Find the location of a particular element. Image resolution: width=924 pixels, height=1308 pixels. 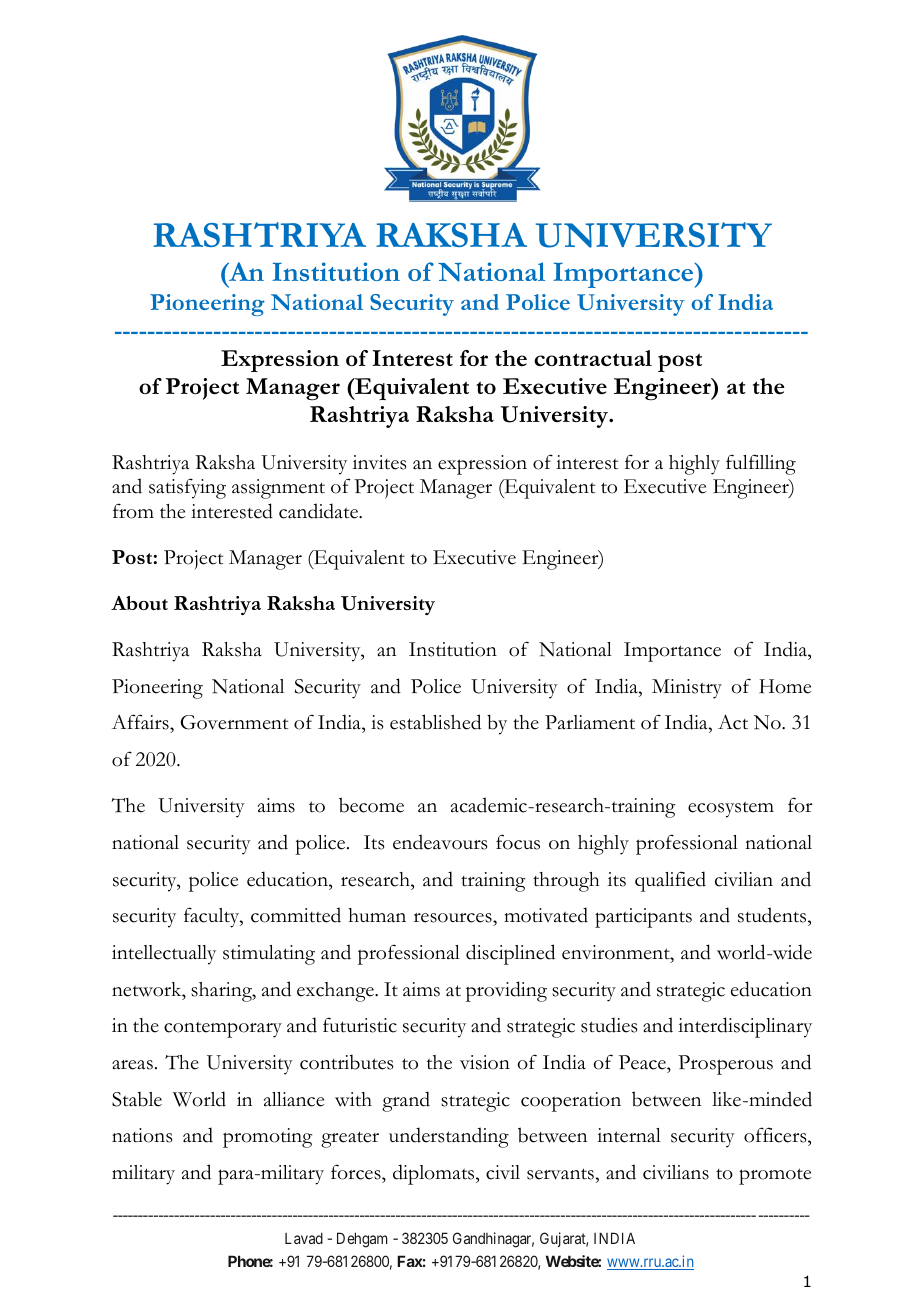

promoting is located at coordinates (268, 1138).
